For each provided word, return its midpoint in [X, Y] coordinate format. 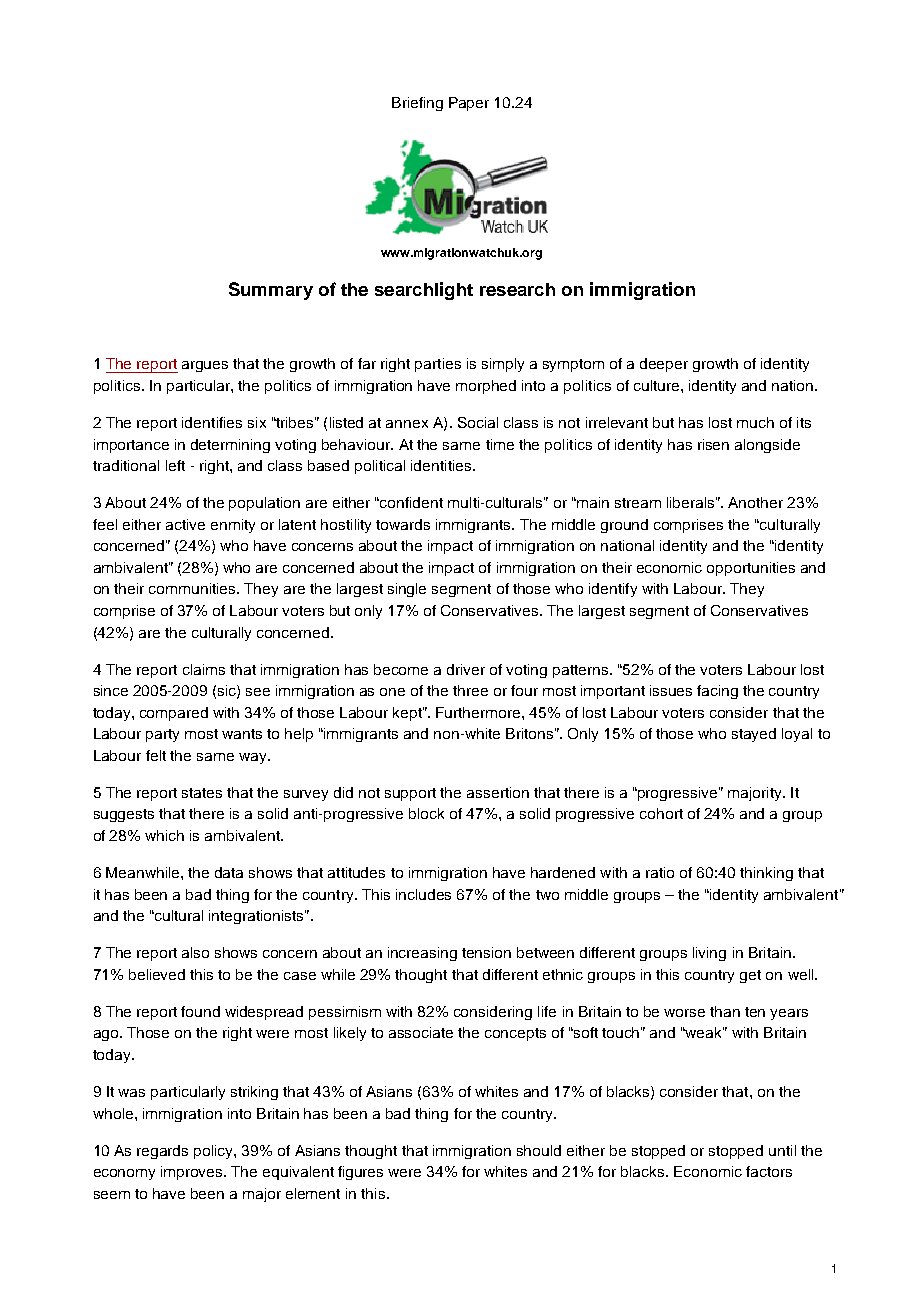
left [175, 465]
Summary [271, 291]
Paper [469, 104]
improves [193, 1173]
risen [713, 444]
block [426, 813]
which [164, 835]
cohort [661, 813]
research [517, 289]
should [539, 1150]
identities [442, 465]
